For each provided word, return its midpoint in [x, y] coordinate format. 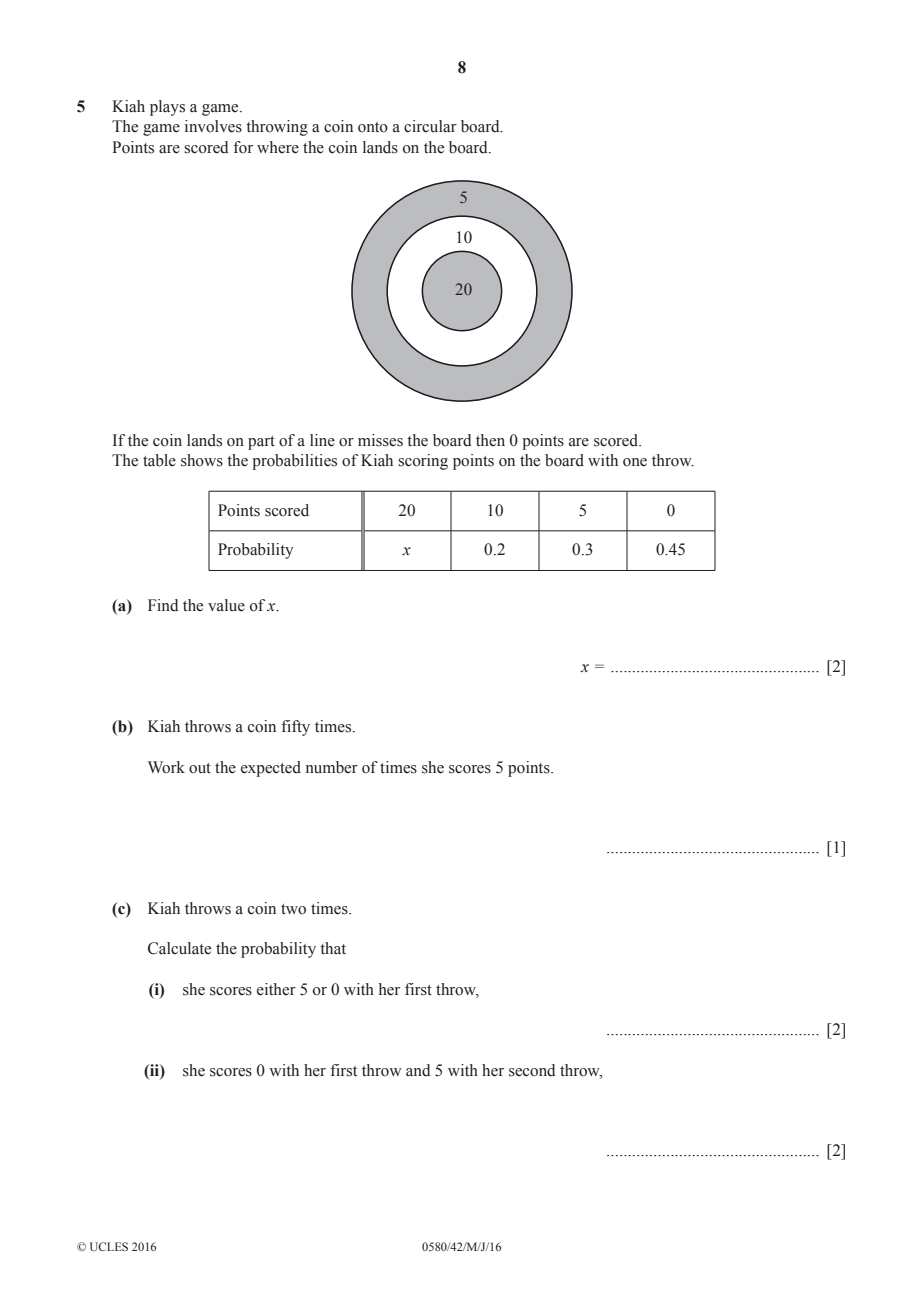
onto [373, 127]
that [333, 948]
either [276, 989]
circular [430, 126]
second [532, 1070]
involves [213, 126]
